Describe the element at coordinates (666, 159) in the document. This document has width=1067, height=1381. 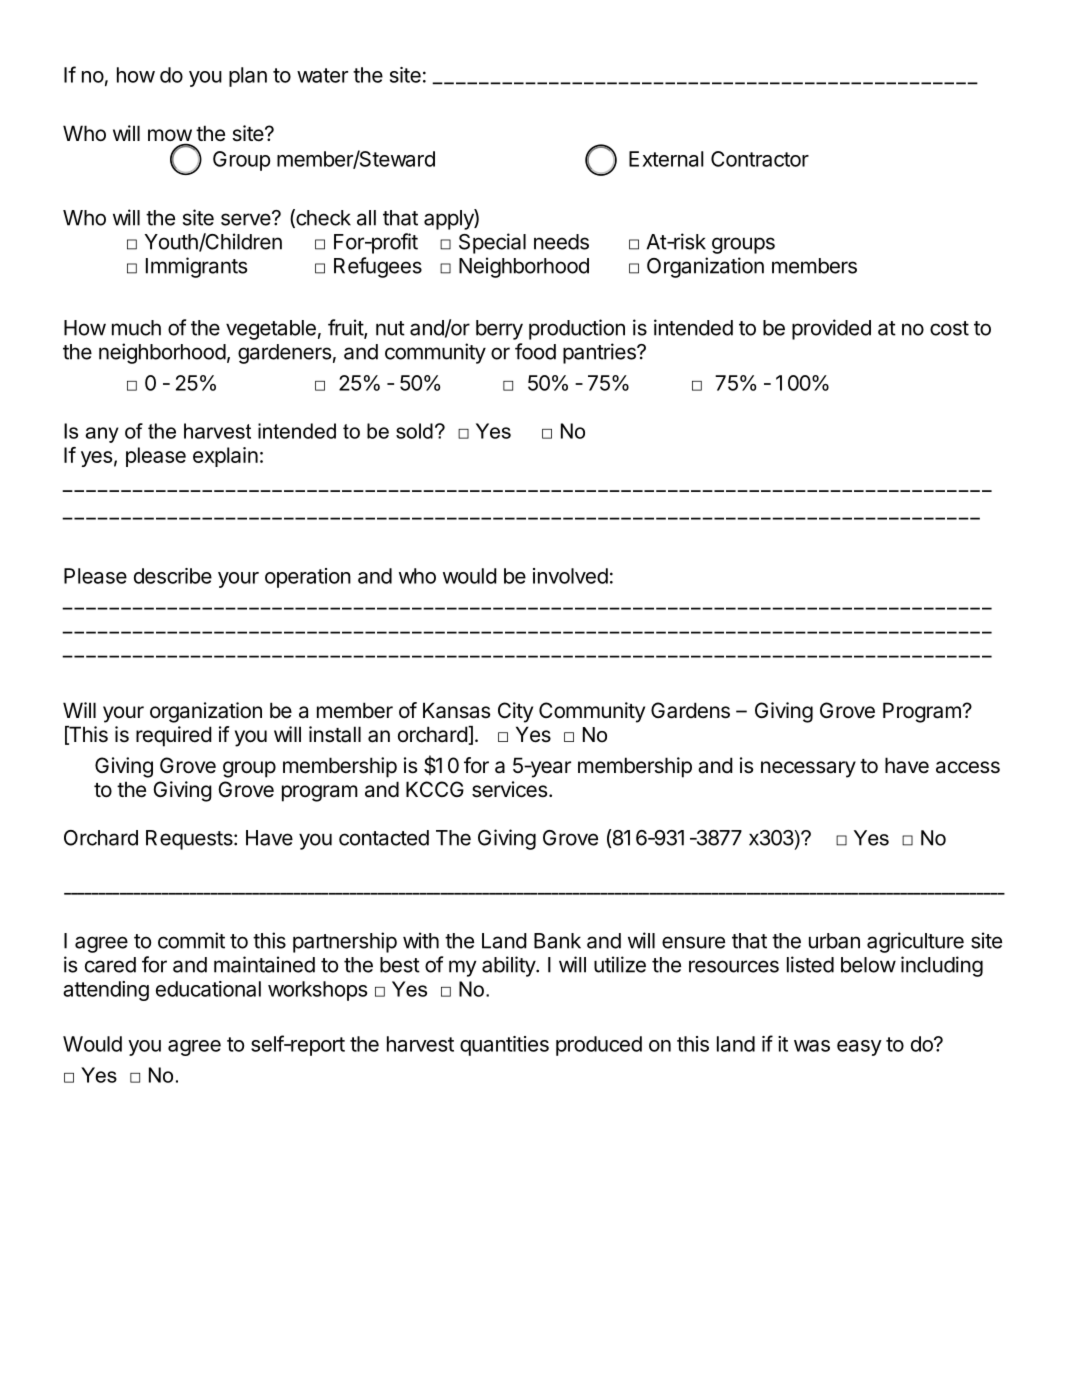
I see `External` at that location.
